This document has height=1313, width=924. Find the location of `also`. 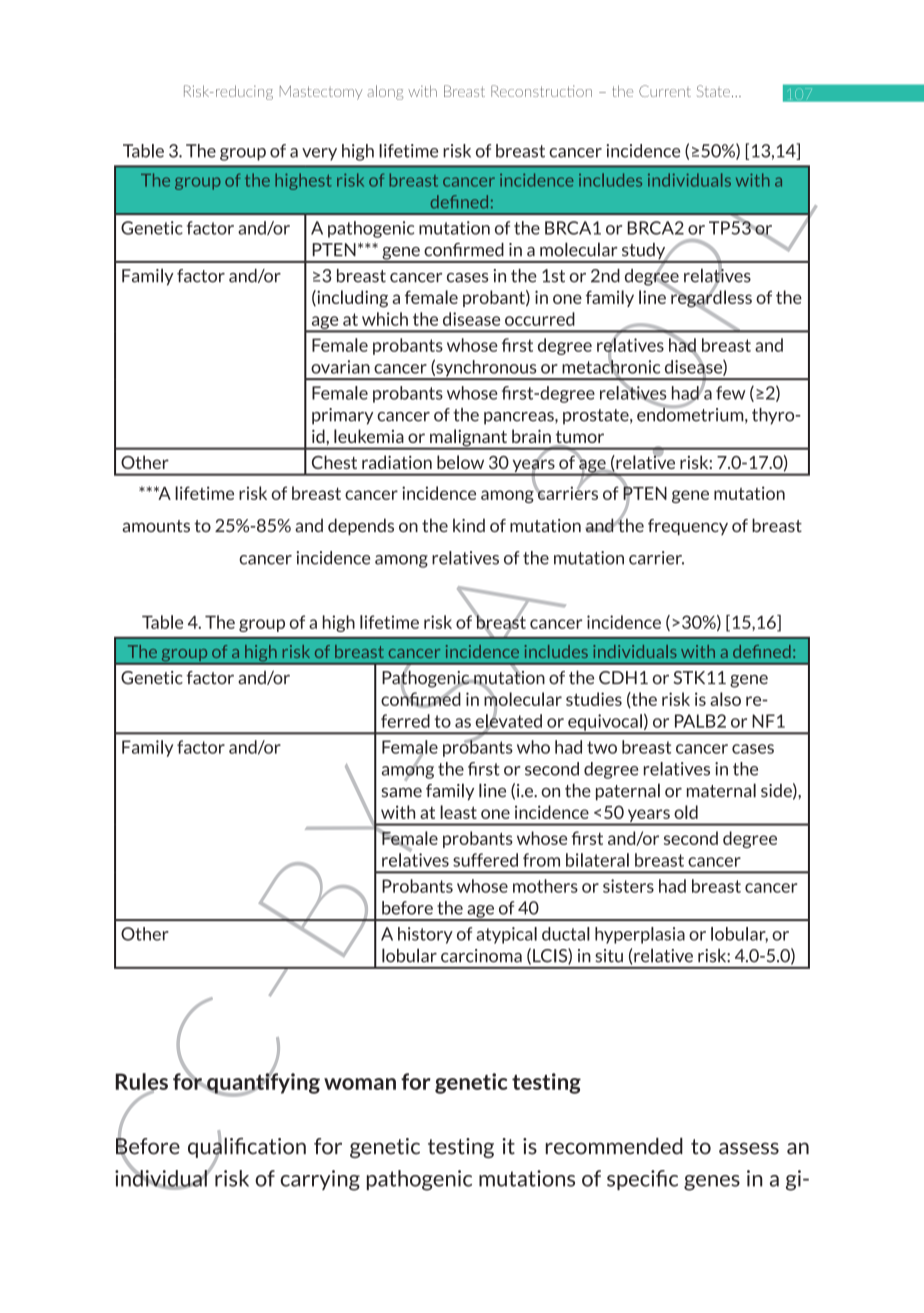

also is located at coordinates (725, 699).
